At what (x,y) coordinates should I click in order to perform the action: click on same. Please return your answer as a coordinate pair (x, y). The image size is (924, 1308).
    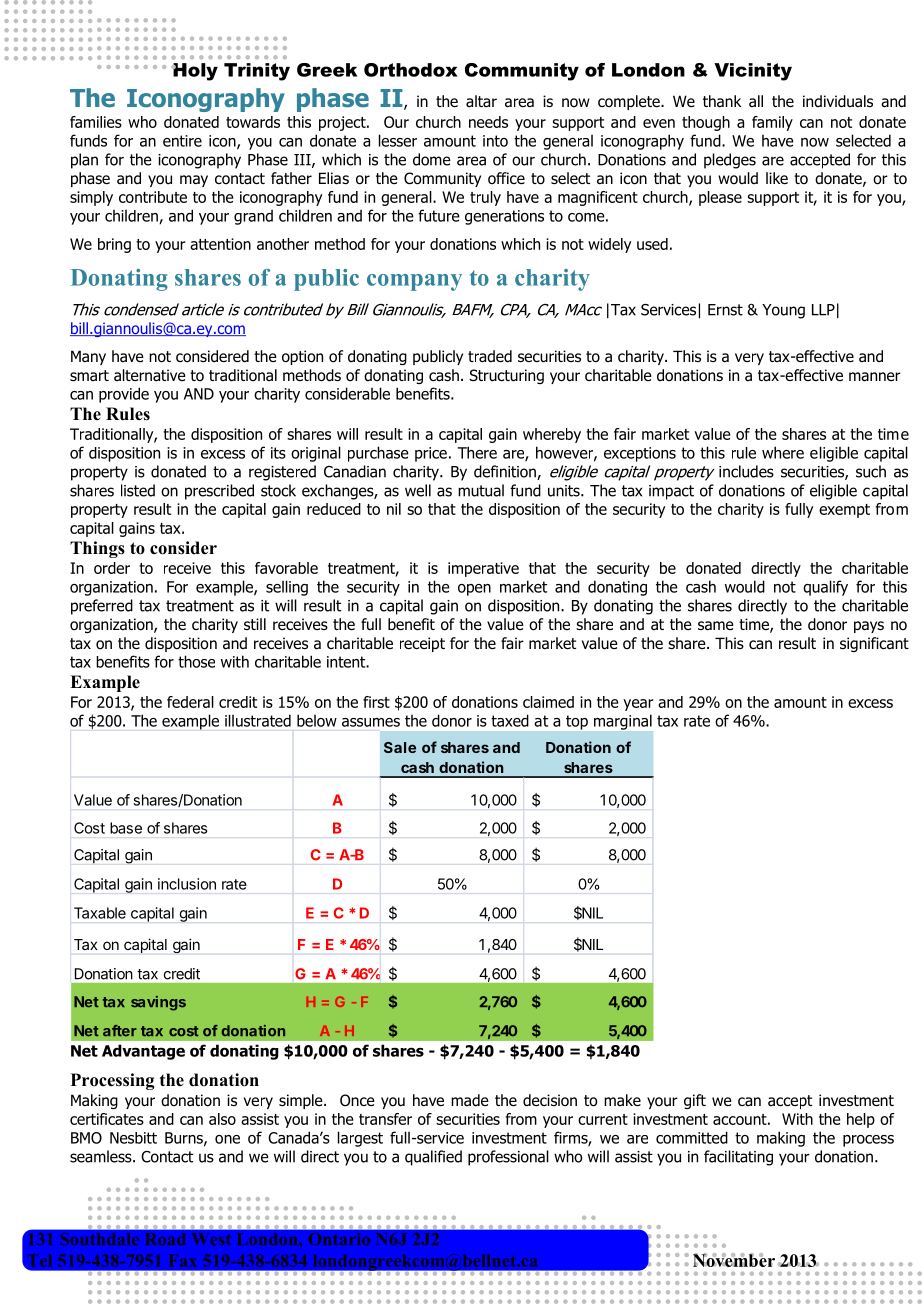
    Looking at the image, I should click on (716, 626).
